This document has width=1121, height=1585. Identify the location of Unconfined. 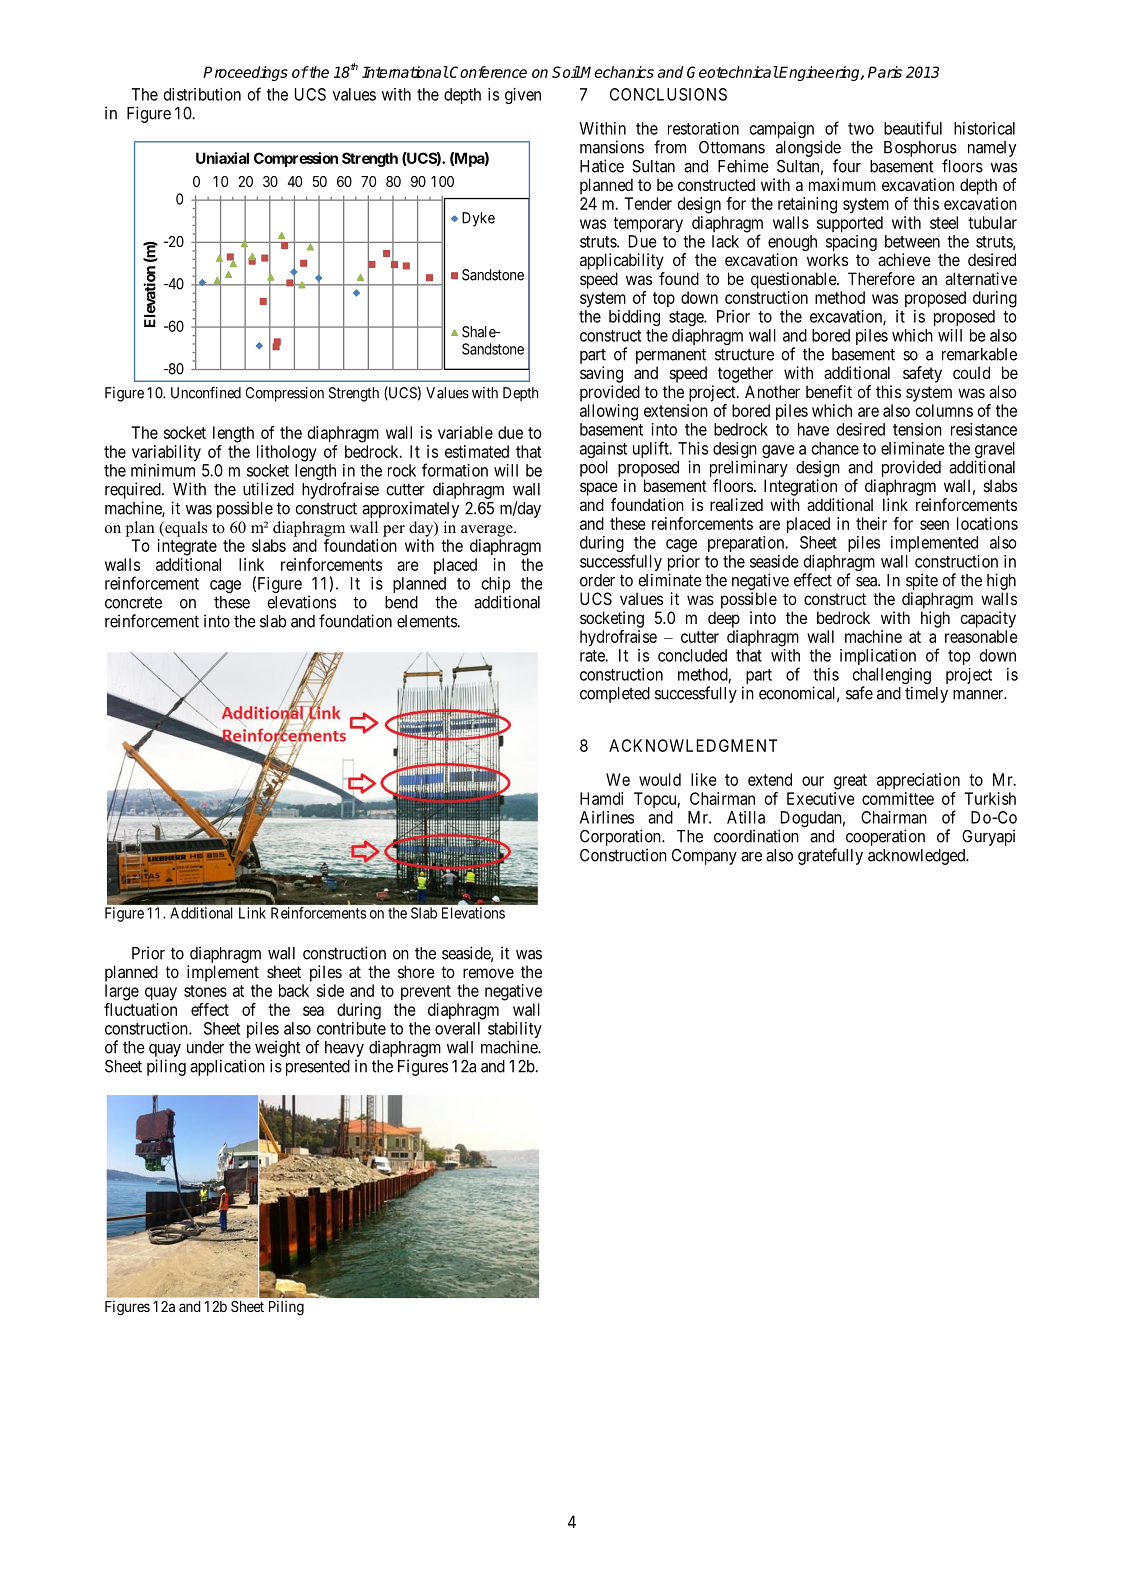
(206, 392).
